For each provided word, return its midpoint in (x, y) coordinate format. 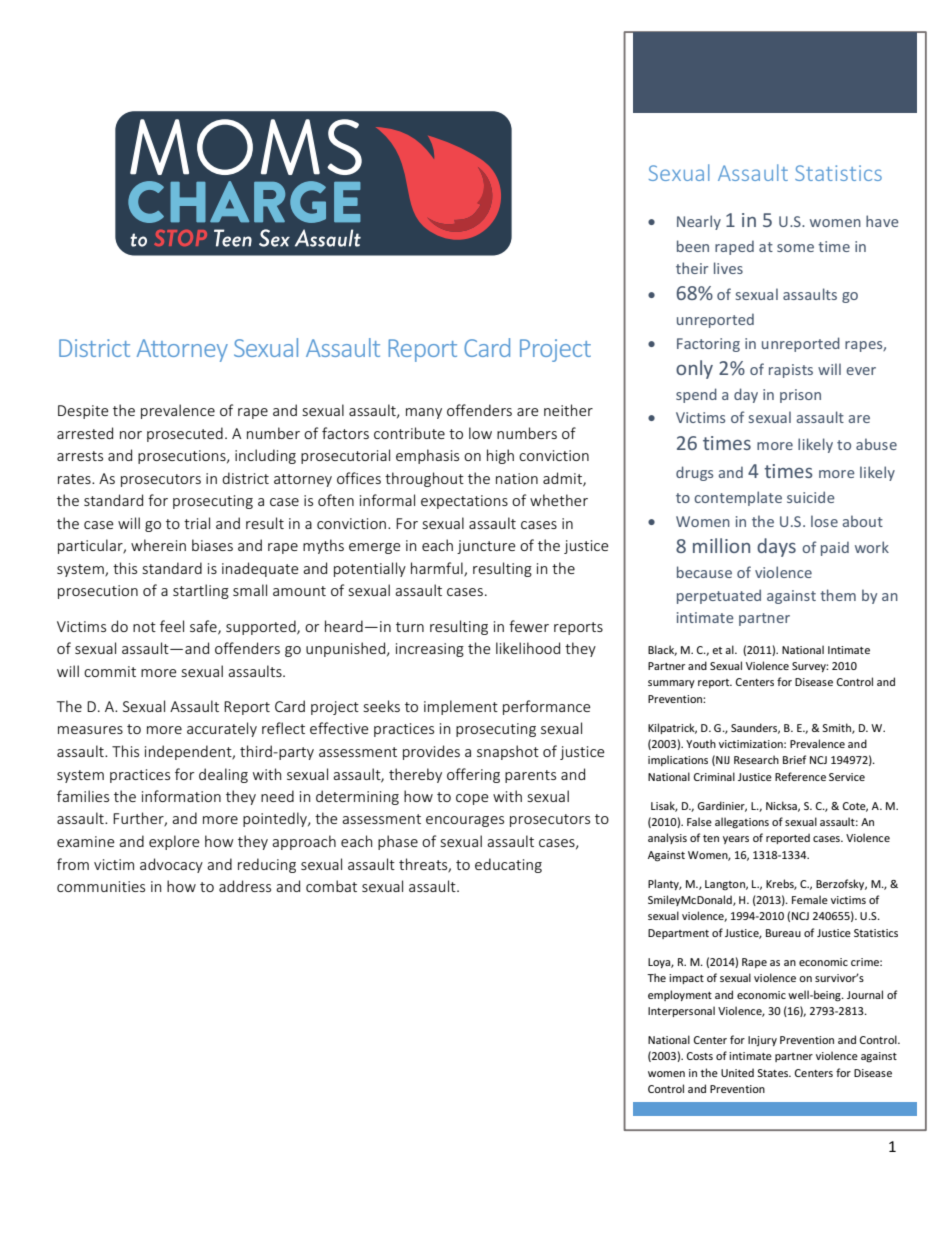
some (795, 248)
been (693, 246)
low (480, 433)
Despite (83, 412)
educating (508, 865)
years (736, 840)
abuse (876, 444)
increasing (430, 650)
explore (174, 842)
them (838, 595)
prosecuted (185, 434)
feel (172, 626)
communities (101, 886)
